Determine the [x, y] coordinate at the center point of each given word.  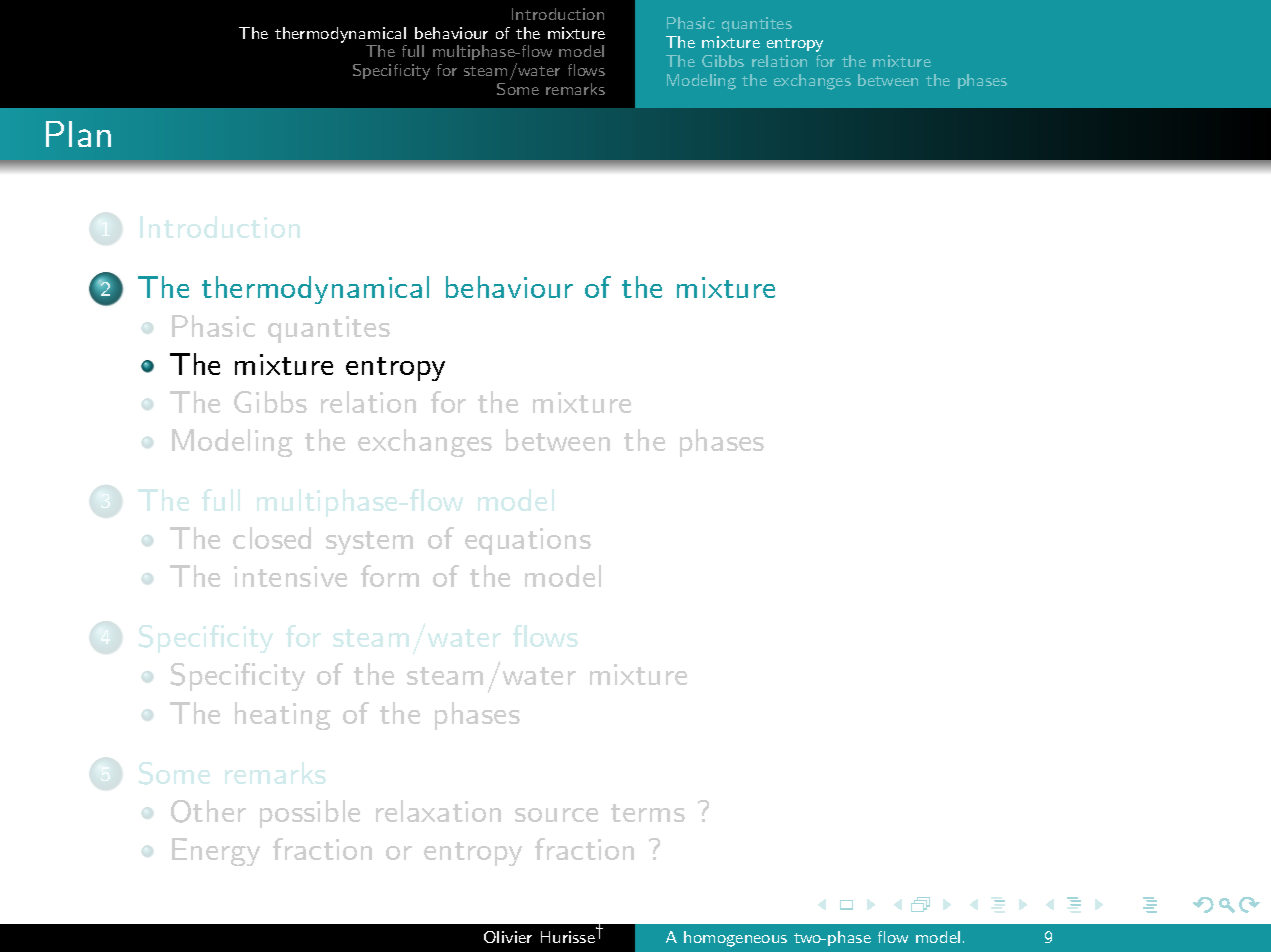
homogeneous [735, 939]
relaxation [438, 811]
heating [283, 716]
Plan [78, 134]
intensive [290, 576]
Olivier [508, 937]
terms [648, 813]
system [369, 543]
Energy [216, 852]
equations [528, 541]
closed [272, 538]
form [390, 576]
